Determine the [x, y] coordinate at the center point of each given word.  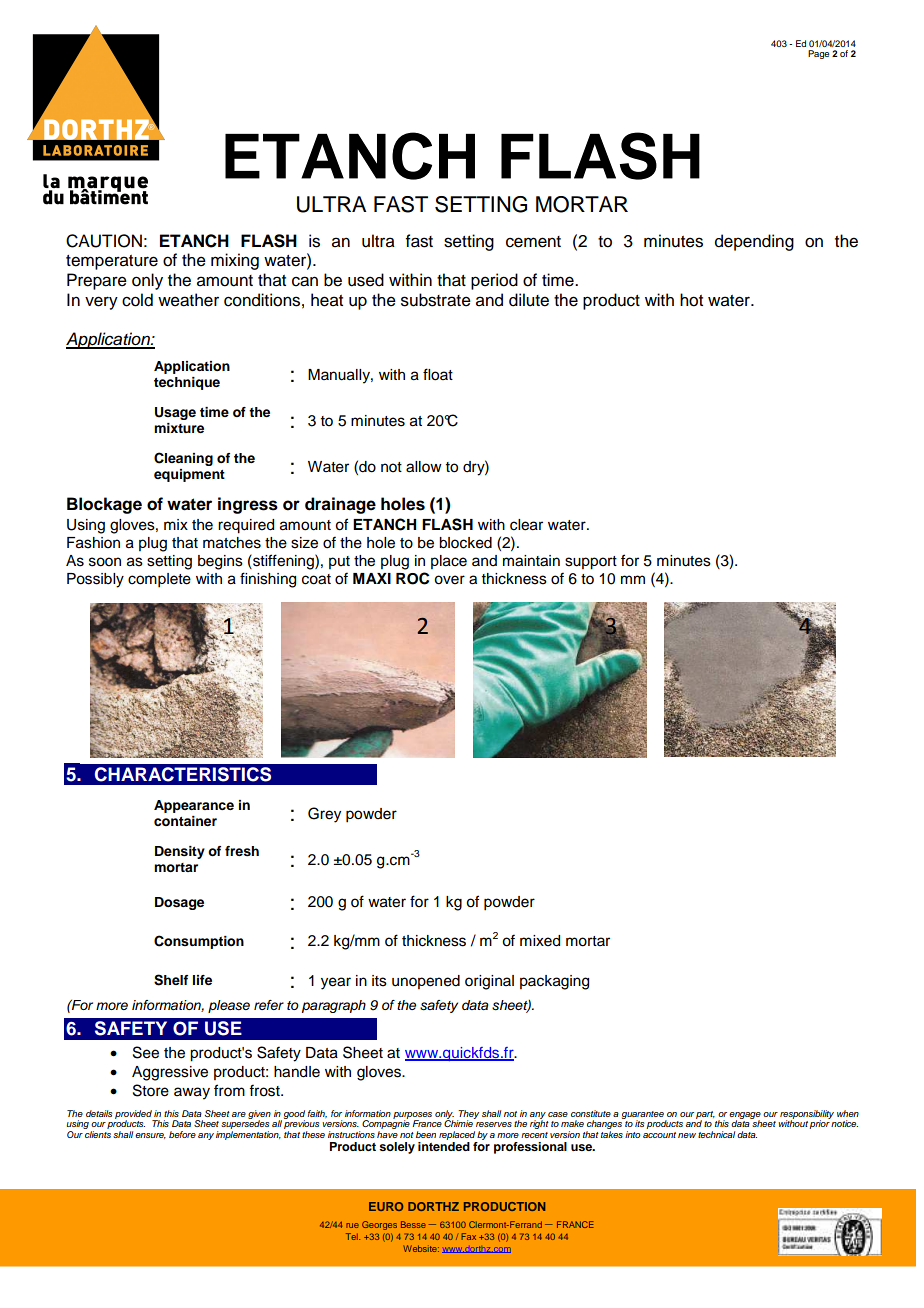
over [449, 580]
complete [159, 580]
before [182, 1134]
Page [818, 54]
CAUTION [104, 241]
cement [533, 242]
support [591, 563]
